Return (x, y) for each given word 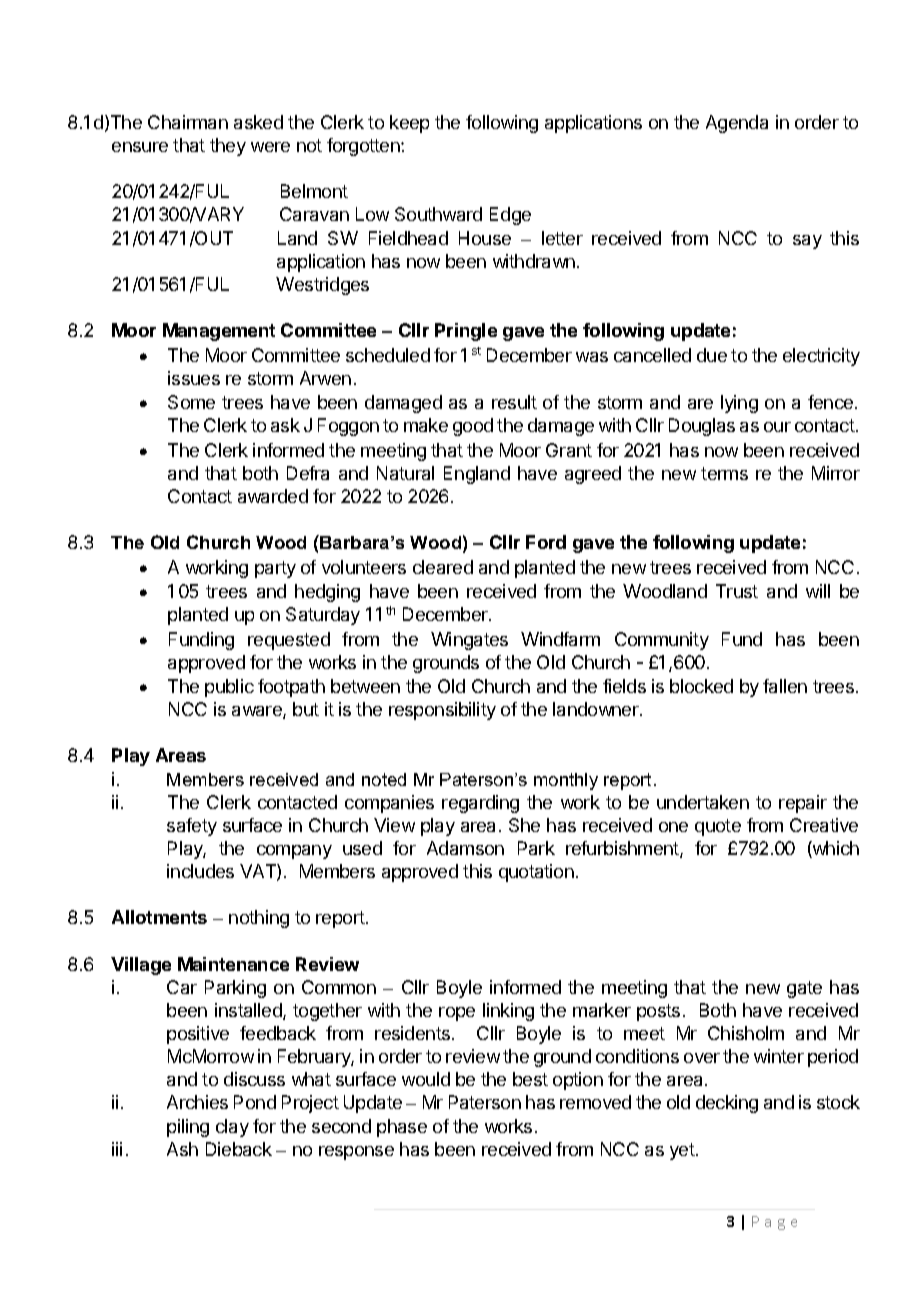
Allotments (159, 917)
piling (188, 1128)
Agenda (737, 124)
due (712, 355)
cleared (443, 567)
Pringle (466, 332)
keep (409, 124)
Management (219, 332)
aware (258, 712)
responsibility (442, 711)
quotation (536, 873)
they (228, 147)
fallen (785, 686)
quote (718, 827)
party (275, 569)
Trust (737, 591)
